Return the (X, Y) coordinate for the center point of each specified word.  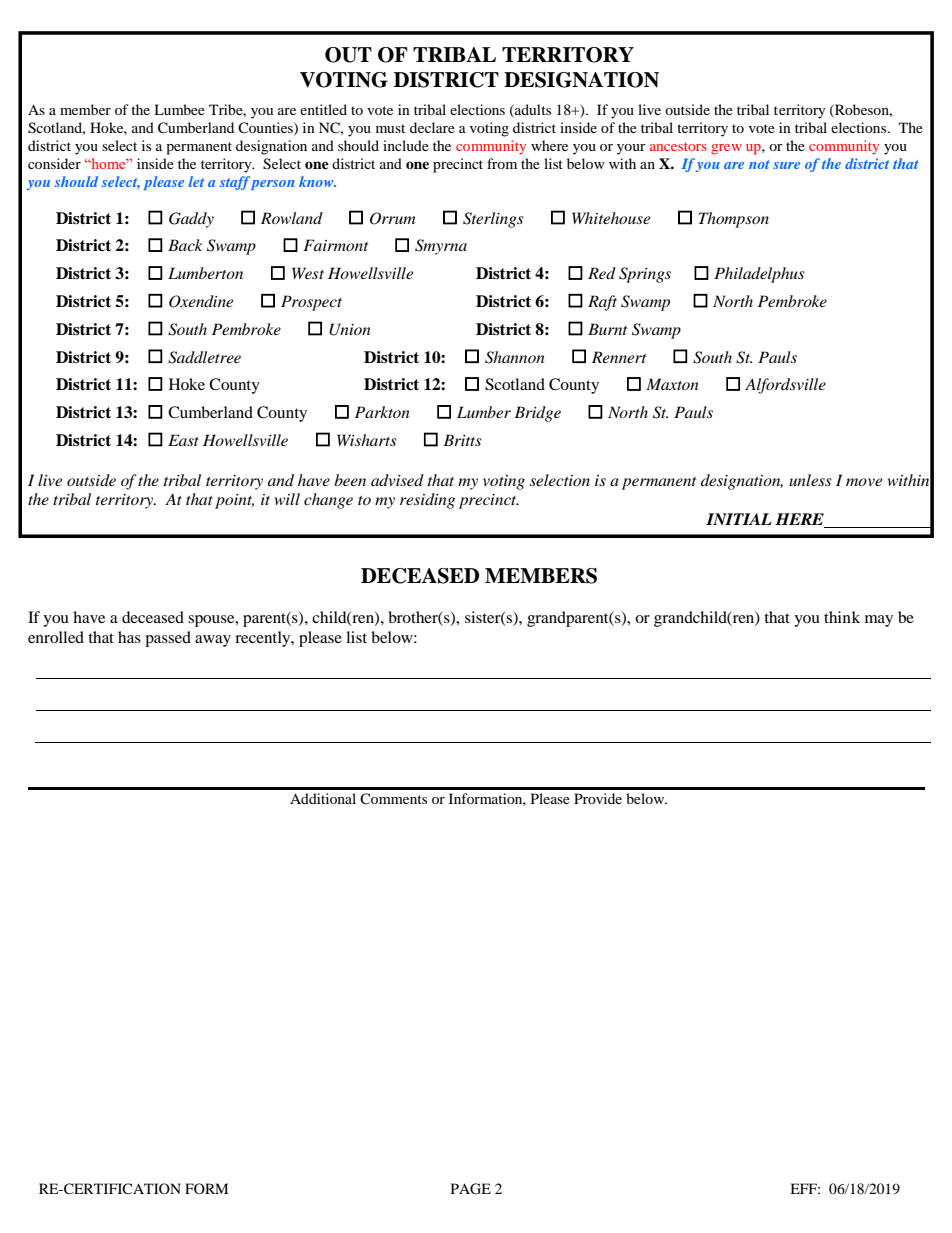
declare (432, 127)
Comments (393, 798)
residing (427, 501)
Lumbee (179, 109)
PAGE (471, 1189)
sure (786, 165)
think (842, 617)
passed (168, 639)
